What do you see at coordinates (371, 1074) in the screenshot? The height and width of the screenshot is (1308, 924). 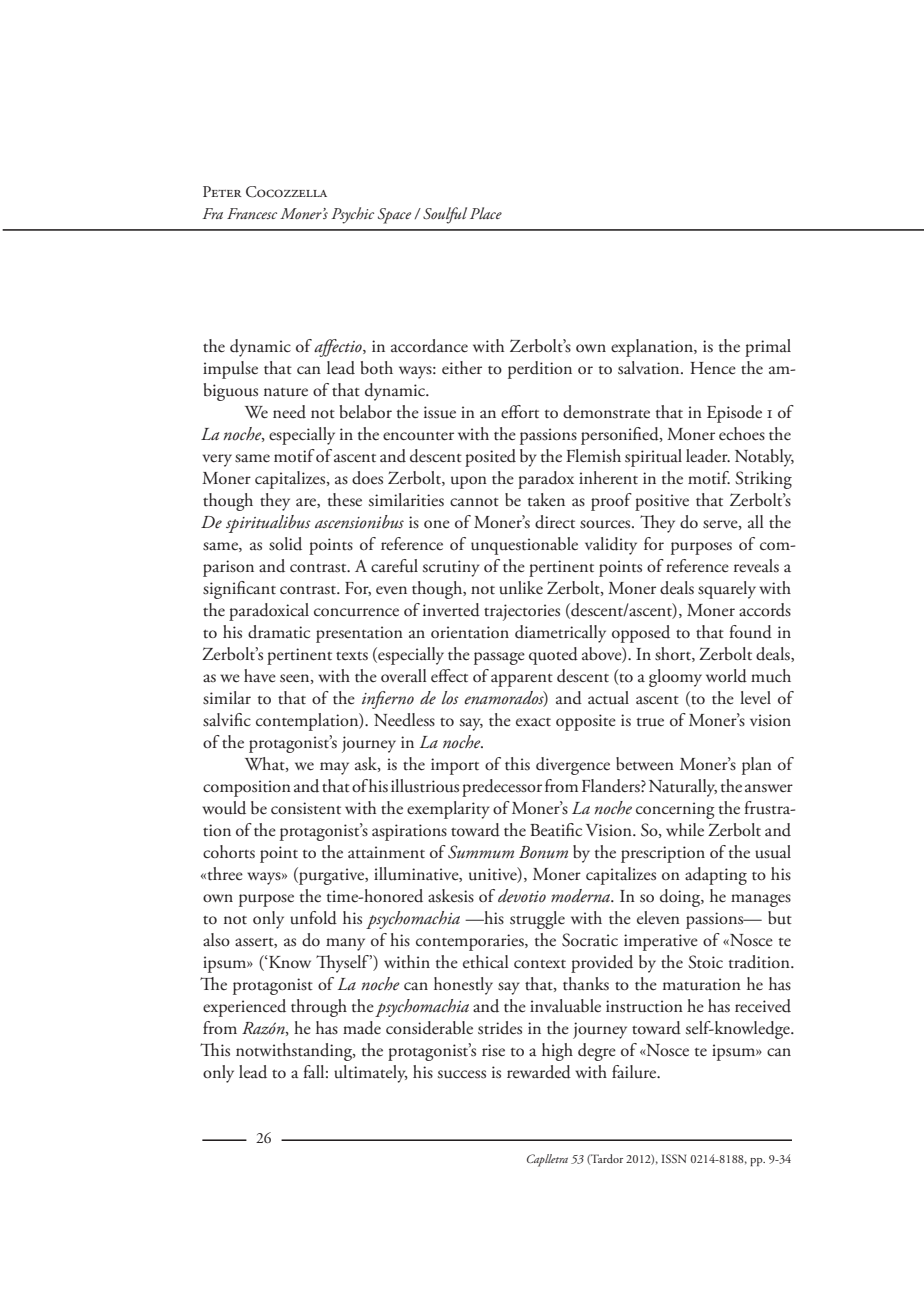 I see `ultimately` at bounding box center [371, 1074].
